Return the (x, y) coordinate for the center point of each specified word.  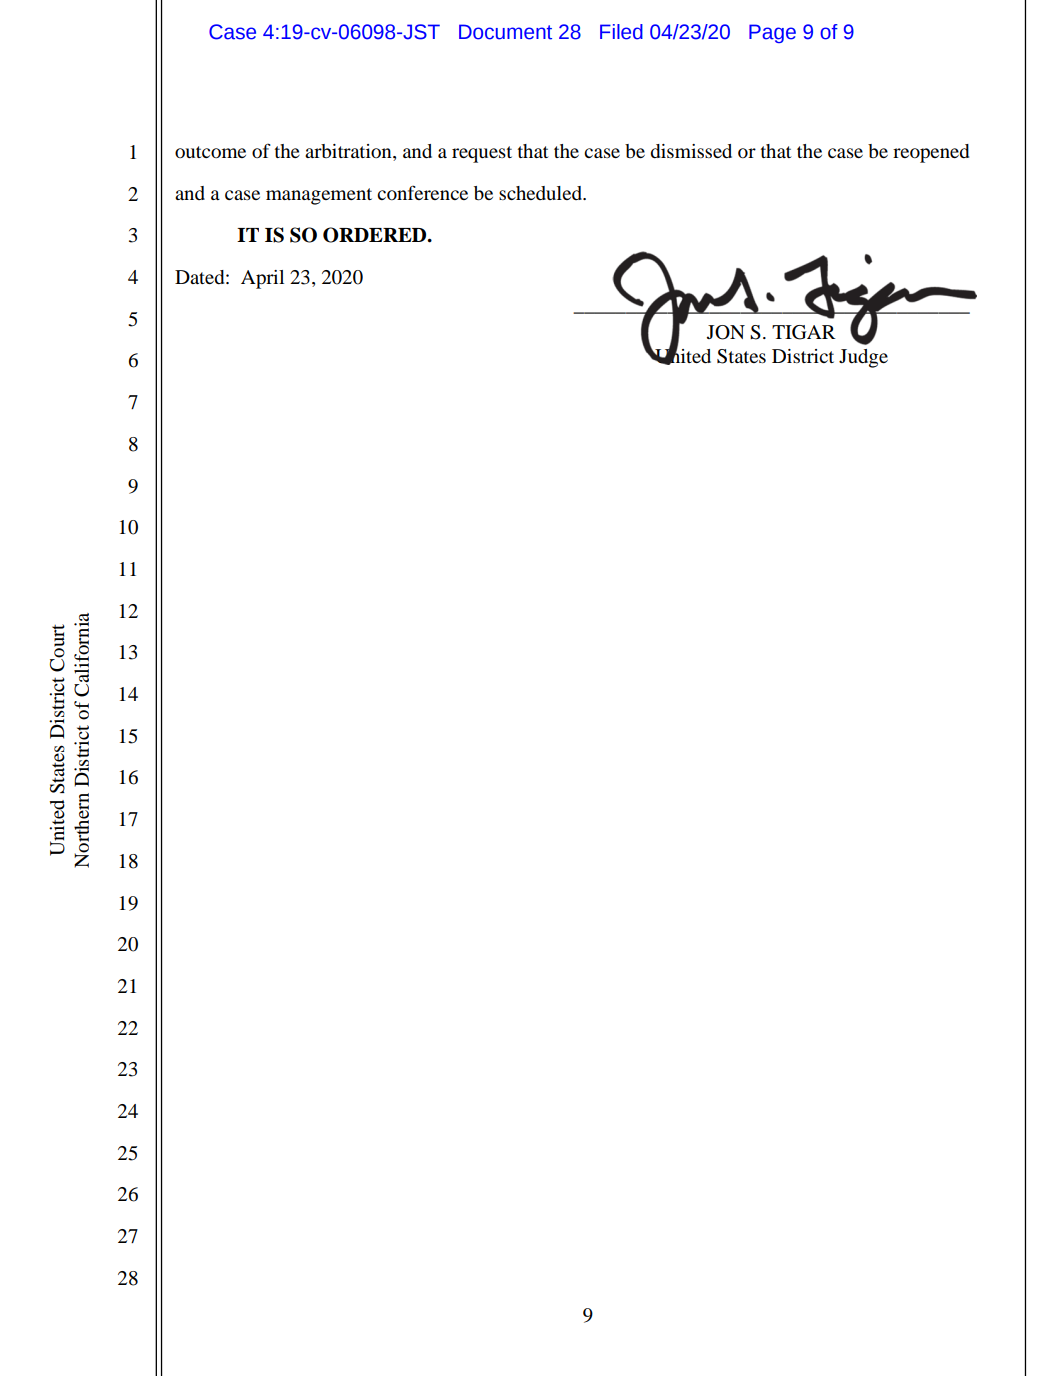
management (319, 196)
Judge (863, 358)
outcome (210, 152)
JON (726, 332)
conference (422, 192)
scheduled (541, 193)
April (262, 279)
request (482, 154)
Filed (621, 32)
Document (505, 32)
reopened (931, 153)
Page (772, 33)
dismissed (691, 151)
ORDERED (376, 235)
